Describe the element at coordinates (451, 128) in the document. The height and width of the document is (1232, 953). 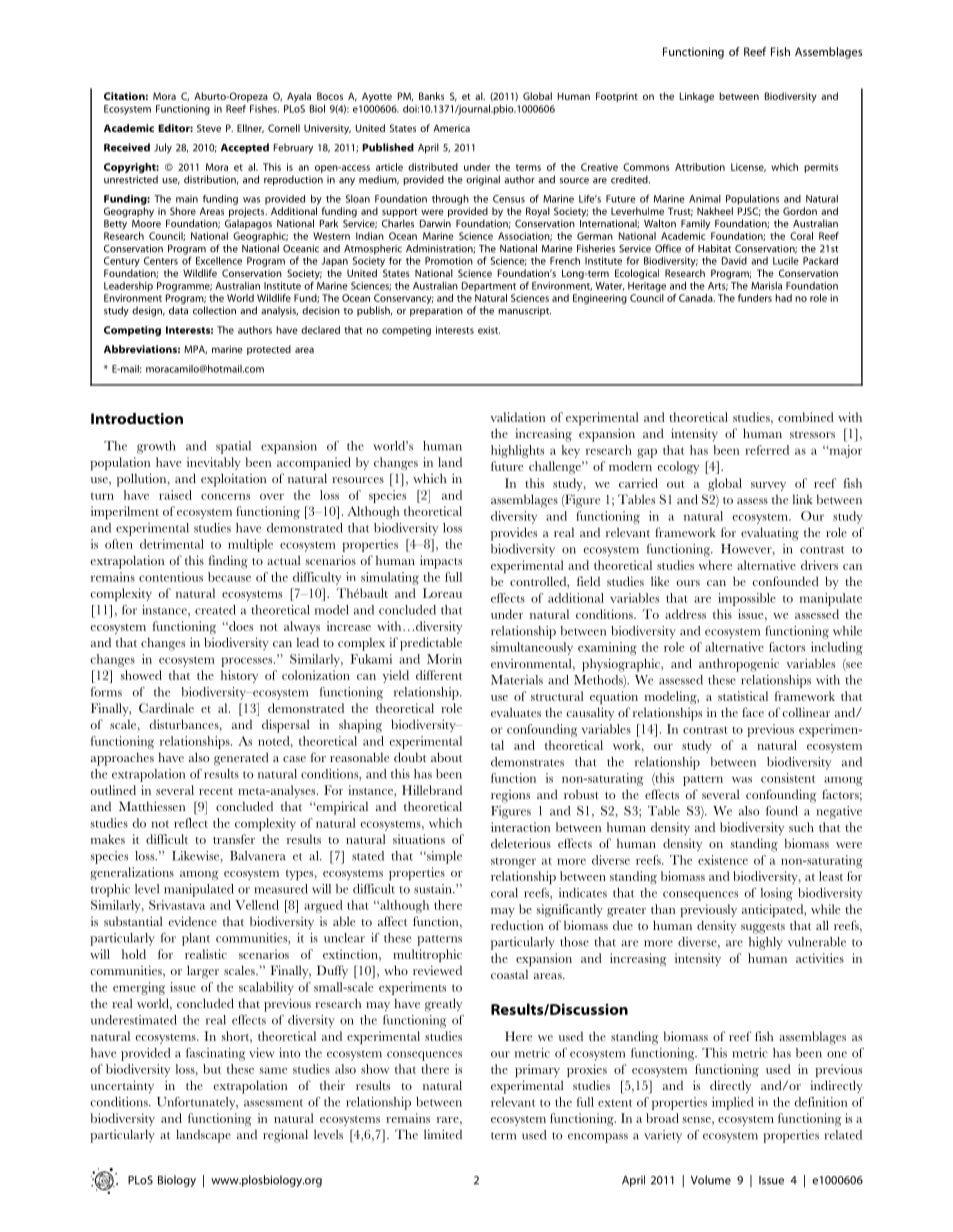
I see `America` at that location.
